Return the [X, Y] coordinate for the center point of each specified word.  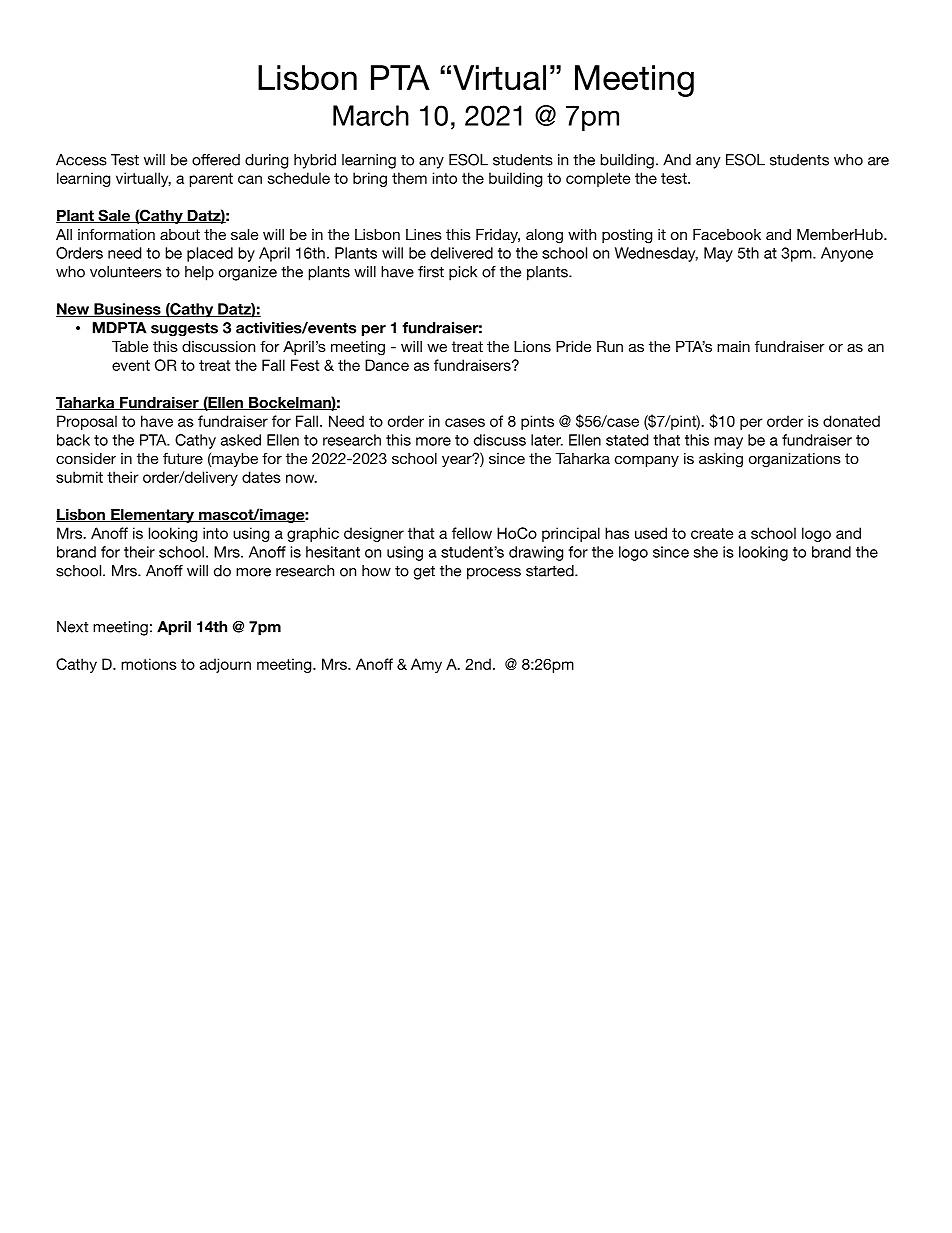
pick [463, 273]
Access [81, 160]
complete [598, 179]
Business [127, 310]
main [733, 346]
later [547, 440]
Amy [426, 665]
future [183, 458]
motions [149, 664]
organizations [795, 460]
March [371, 115]
